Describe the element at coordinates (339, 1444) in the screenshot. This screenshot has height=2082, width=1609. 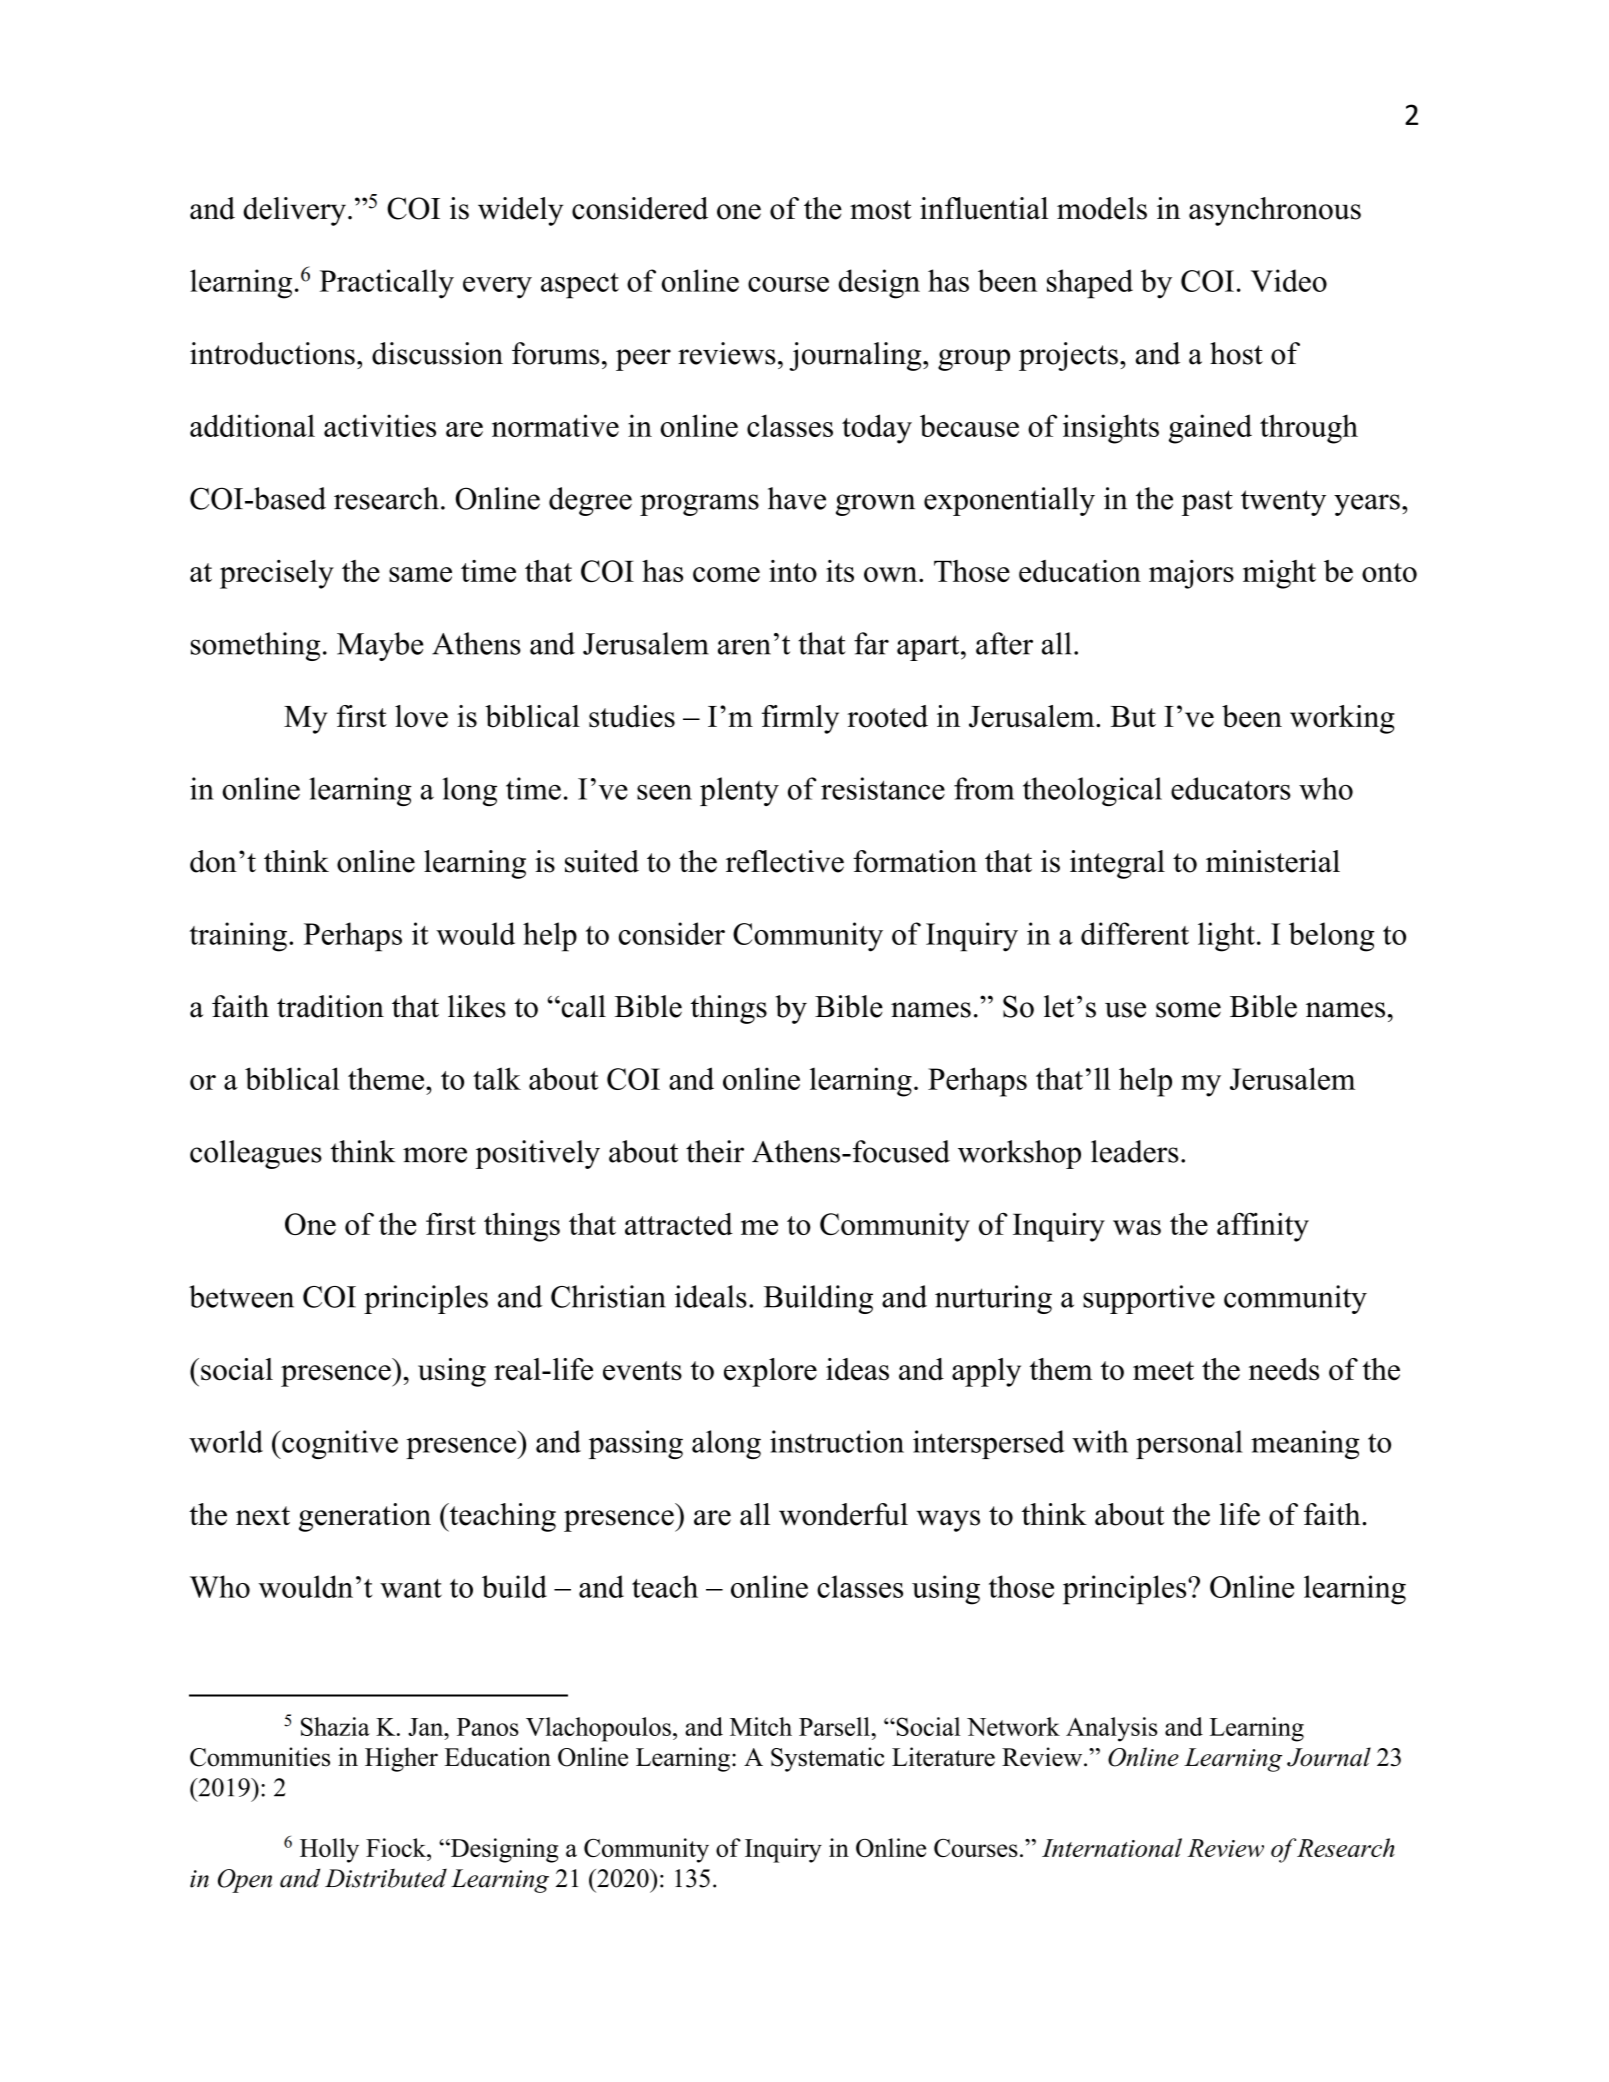
I see `cognitive` at that location.
